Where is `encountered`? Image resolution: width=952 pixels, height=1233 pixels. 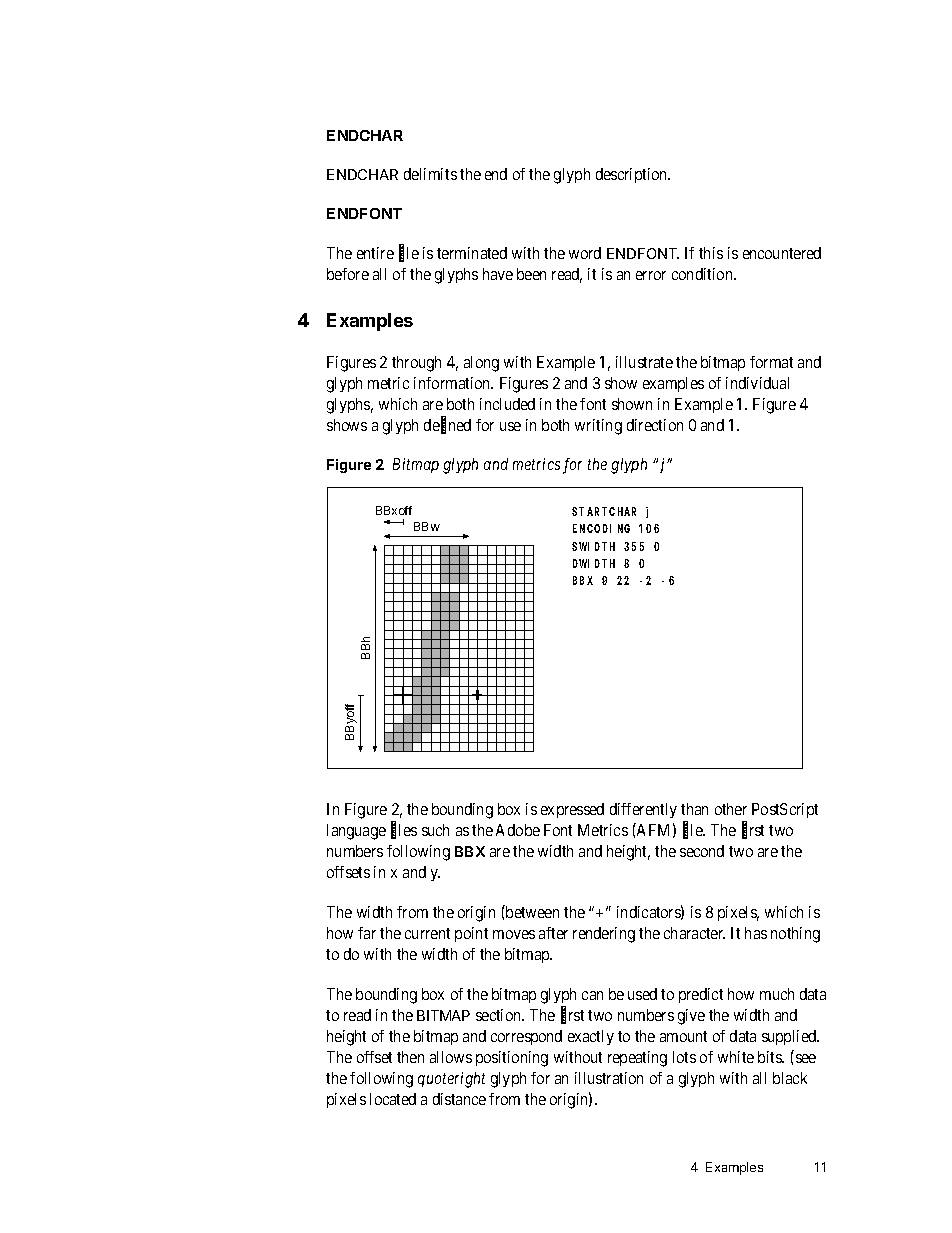
encountered is located at coordinates (782, 253).
